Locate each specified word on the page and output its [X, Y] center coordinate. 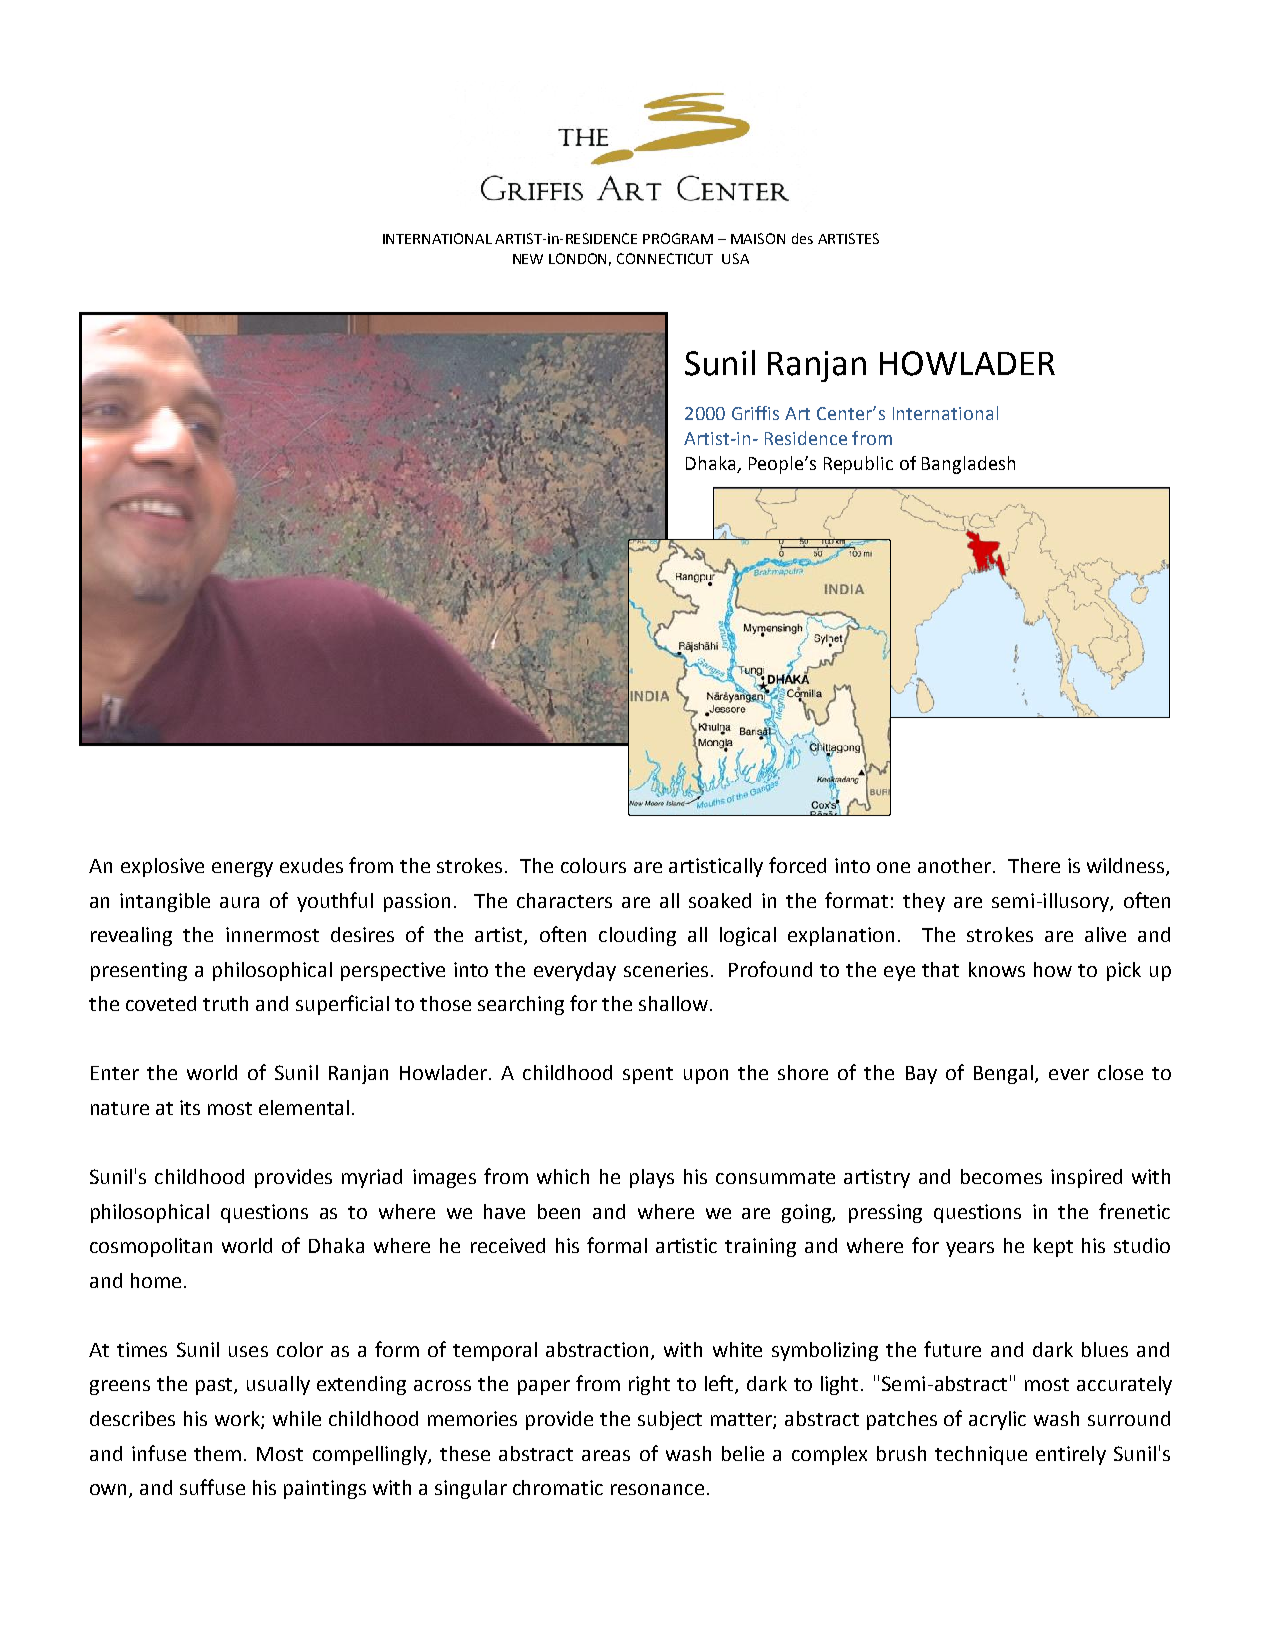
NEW [528, 259]
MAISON [758, 238]
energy [242, 869]
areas [606, 1455]
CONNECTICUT [665, 258]
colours [593, 865]
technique [981, 1455]
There [1034, 865]
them [217, 1453]
